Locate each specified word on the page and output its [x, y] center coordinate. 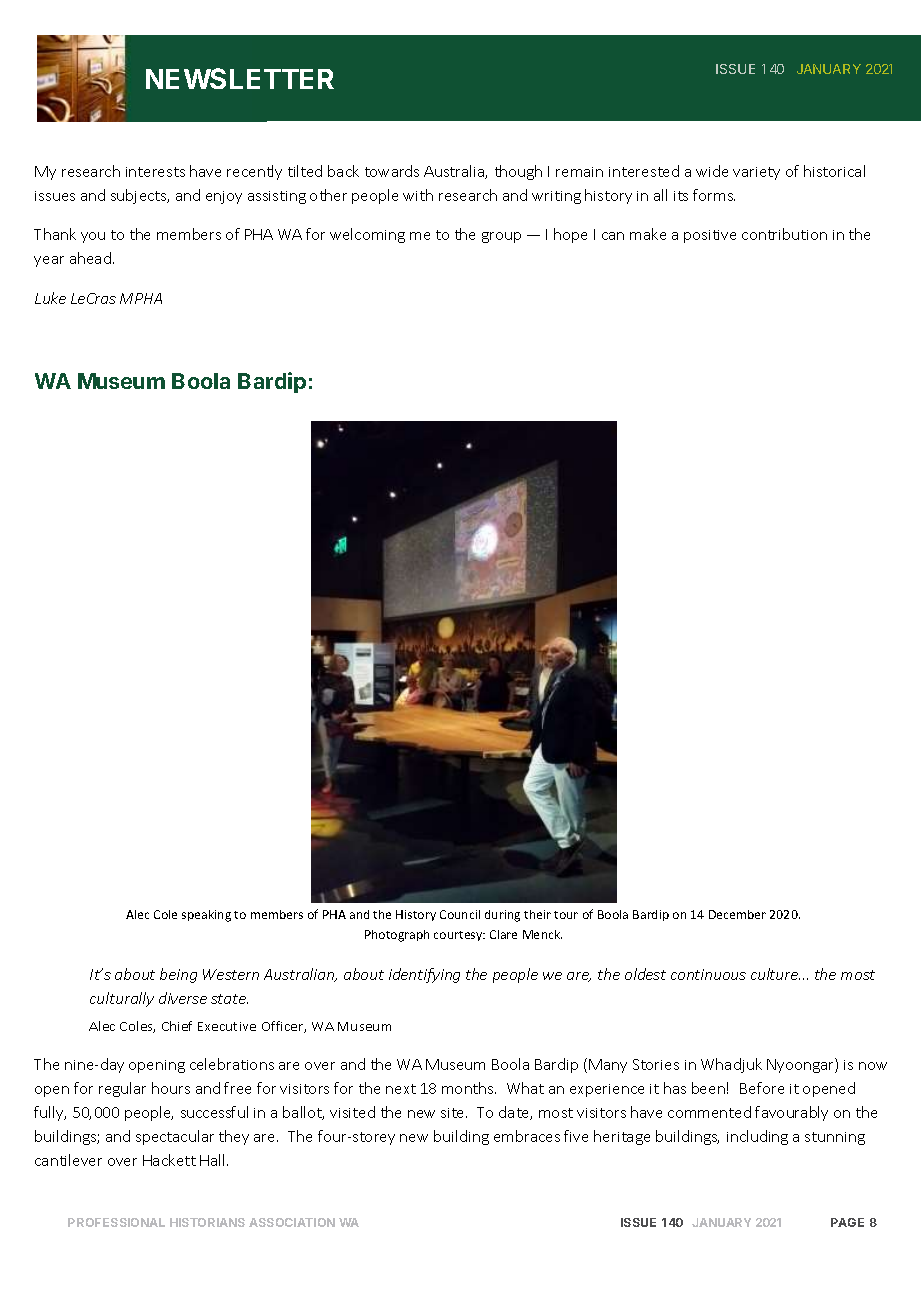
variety [756, 173]
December [737, 914]
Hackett [169, 1160]
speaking [206, 916]
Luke [50, 298]
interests [155, 172]
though [518, 172]
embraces [527, 1136]
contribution [784, 234]
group [501, 237]
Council [460, 914]
